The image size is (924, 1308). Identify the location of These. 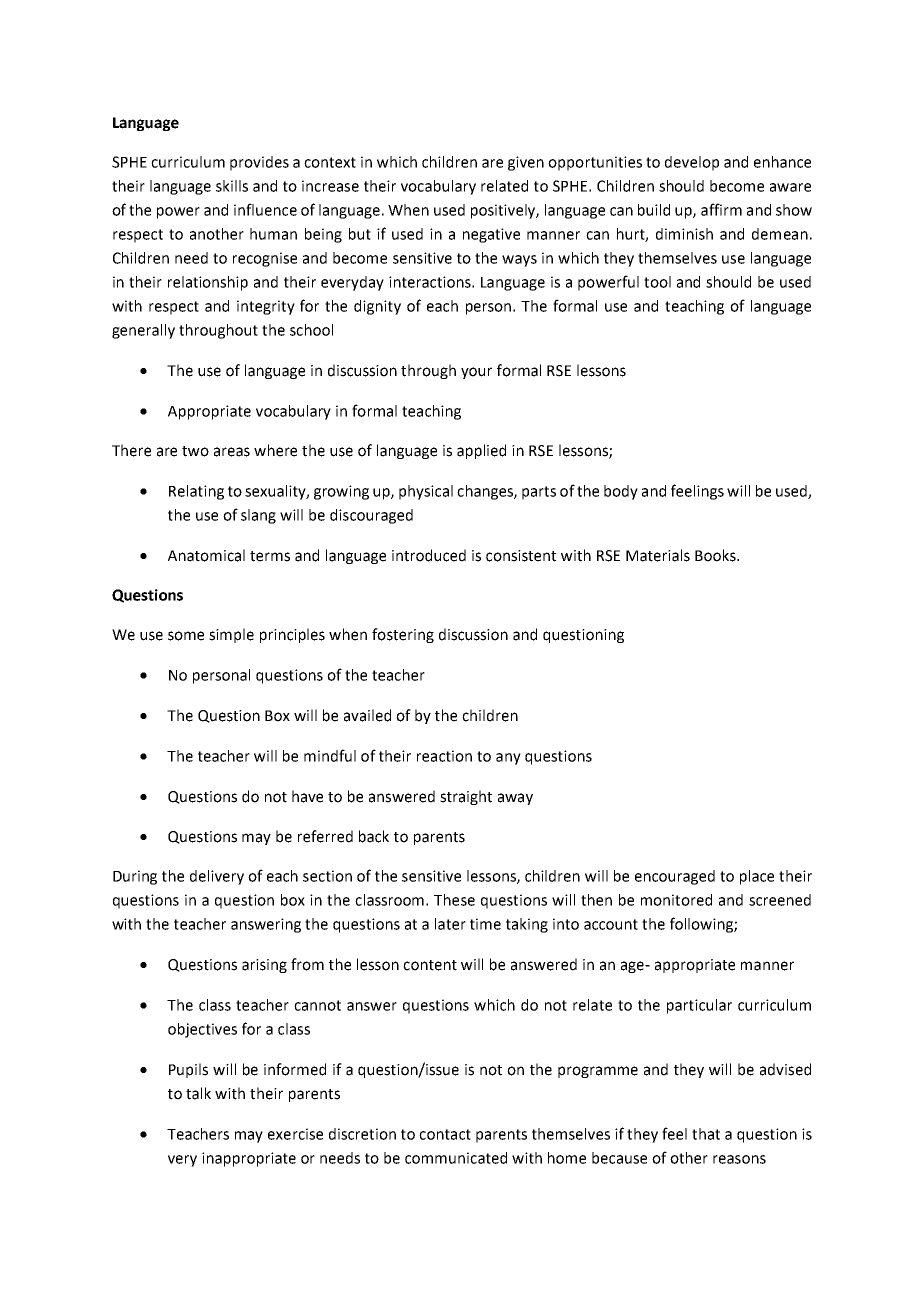
(454, 900).
